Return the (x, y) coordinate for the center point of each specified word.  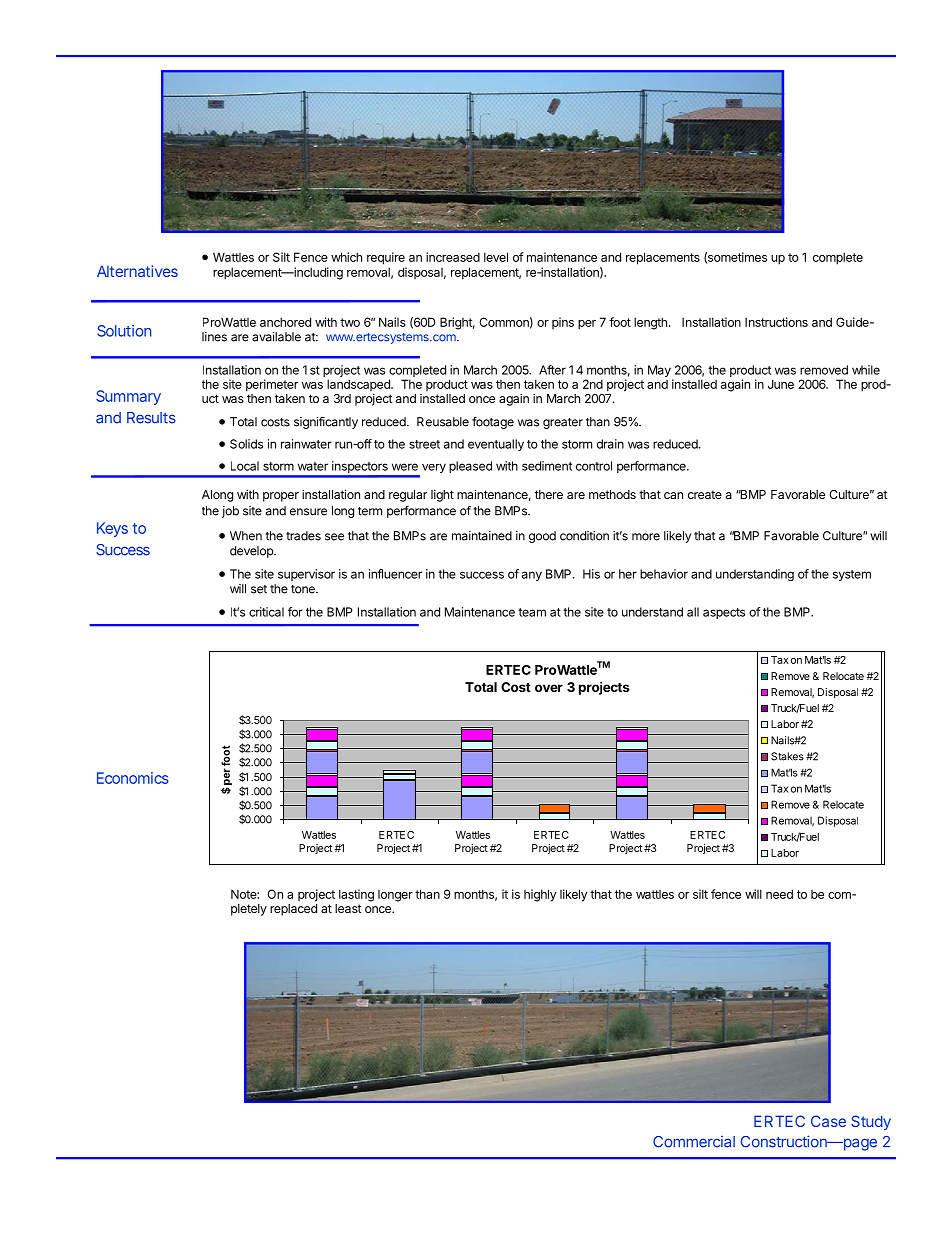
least (348, 908)
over (549, 688)
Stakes (787, 756)
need (779, 894)
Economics (133, 778)
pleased (470, 467)
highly (540, 895)
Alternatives (137, 271)
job (230, 512)
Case (828, 1121)
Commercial (694, 1142)
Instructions (776, 322)
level (496, 257)
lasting (356, 895)
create (705, 494)
